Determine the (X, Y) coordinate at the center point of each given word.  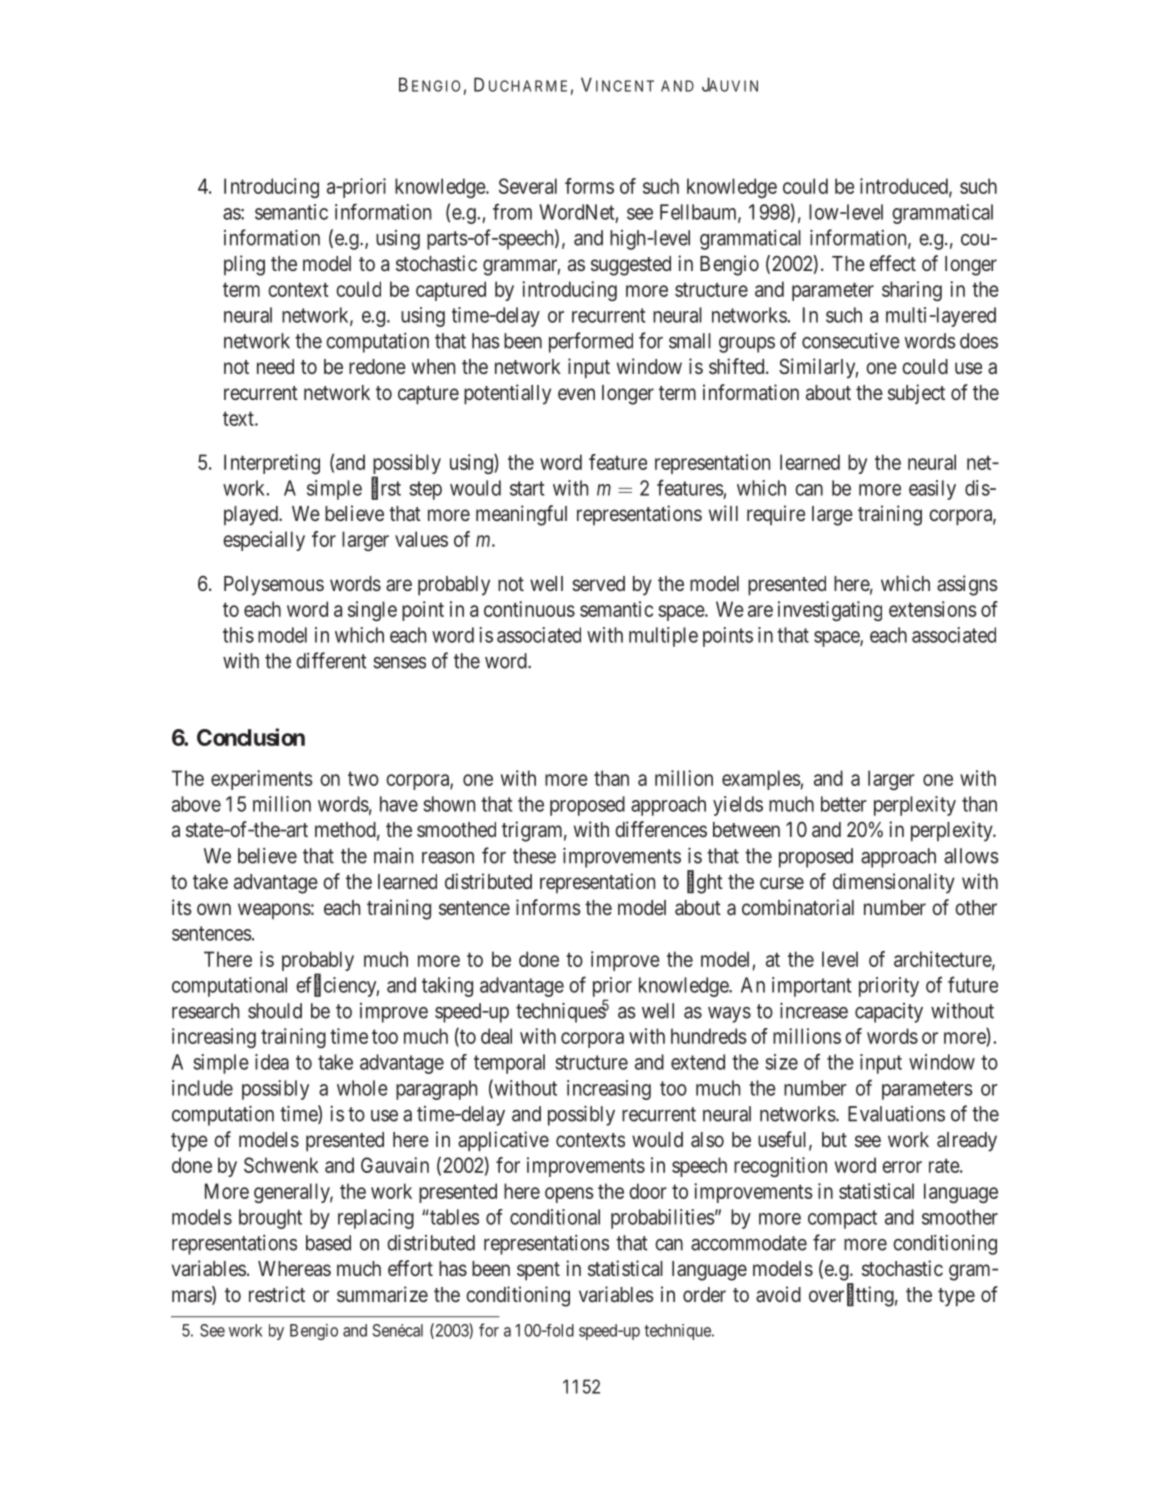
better (844, 804)
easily (932, 490)
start (527, 488)
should (275, 1011)
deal (496, 1036)
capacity (889, 1013)
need (275, 366)
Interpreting (272, 464)
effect (893, 263)
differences (661, 829)
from (512, 211)
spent (538, 1271)
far (824, 1242)
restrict (277, 1294)
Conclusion (251, 737)
